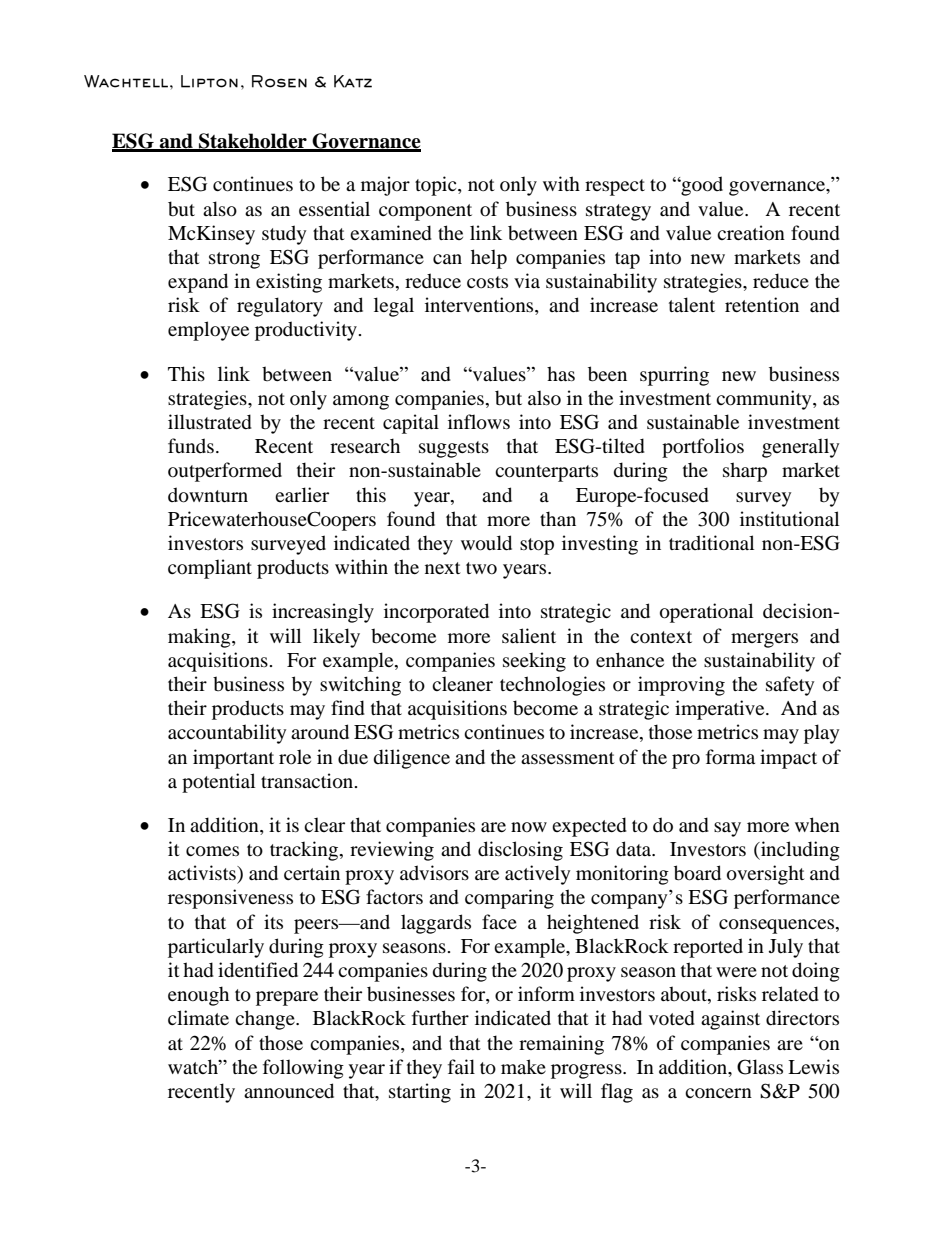  Describe the element at coordinates (306, 331) in the document. I see `productivity` at that location.
